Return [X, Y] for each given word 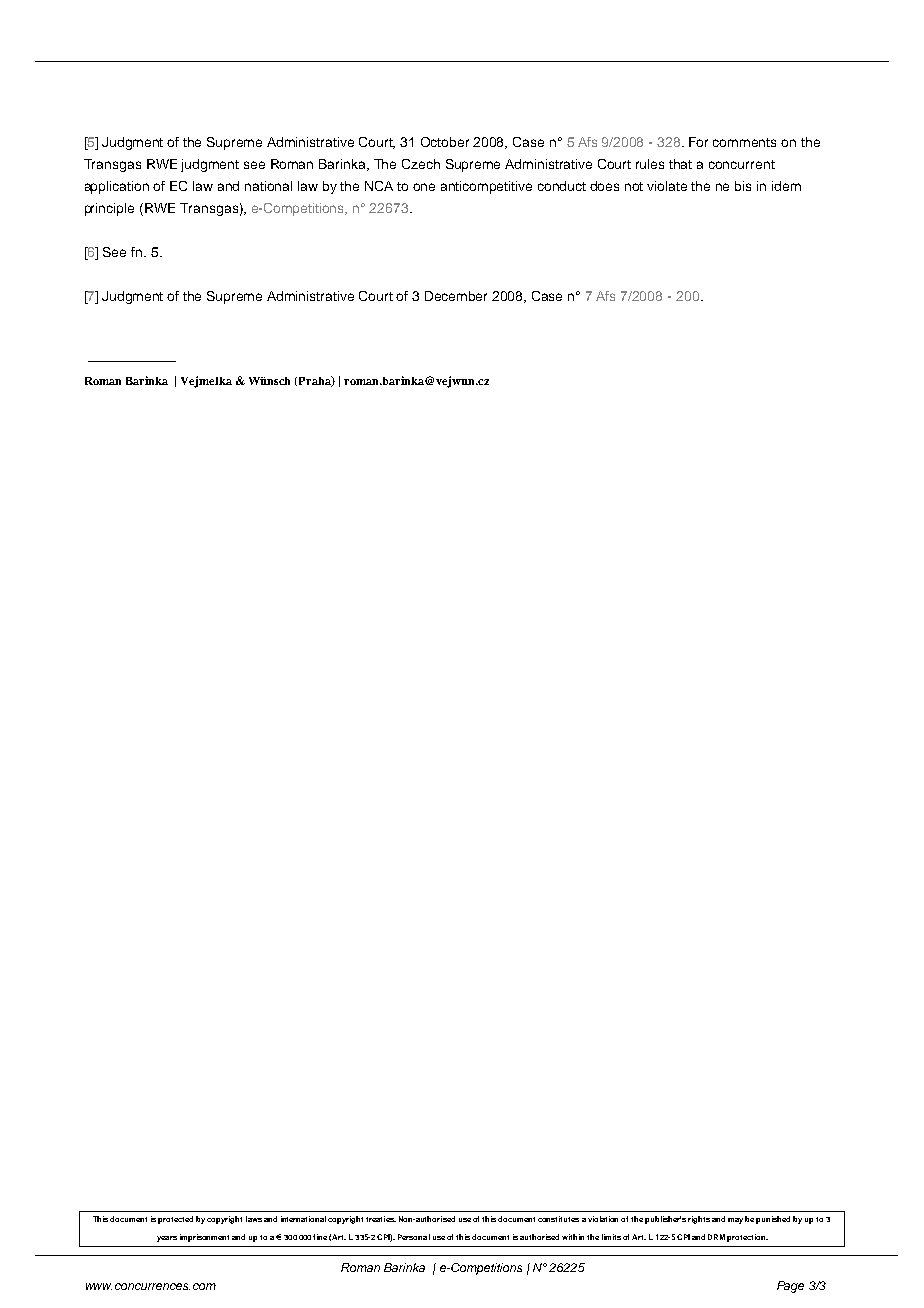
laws [254, 1219]
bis [743, 186]
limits [611, 1237]
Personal [414, 1237]
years [167, 1239]
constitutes [558, 1219]
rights [699, 1220]
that [680, 164]
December [456, 296]
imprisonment [204, 1238]
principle [109, 209]
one [424, 187]
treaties [381, 1219]
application [117, 187]
